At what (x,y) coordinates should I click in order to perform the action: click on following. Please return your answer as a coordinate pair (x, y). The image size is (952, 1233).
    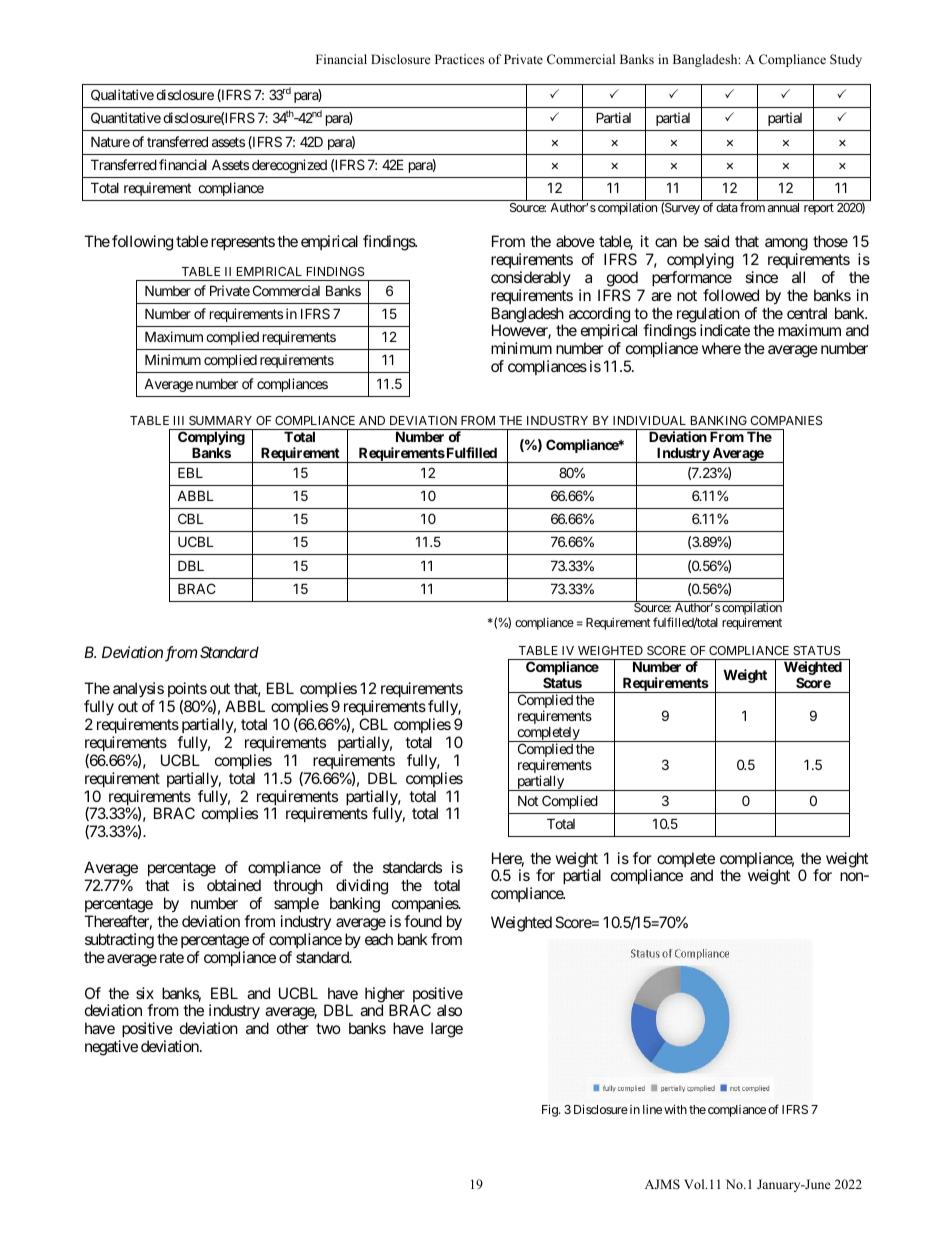
    Looking at the image, I should click on (142, 243).
